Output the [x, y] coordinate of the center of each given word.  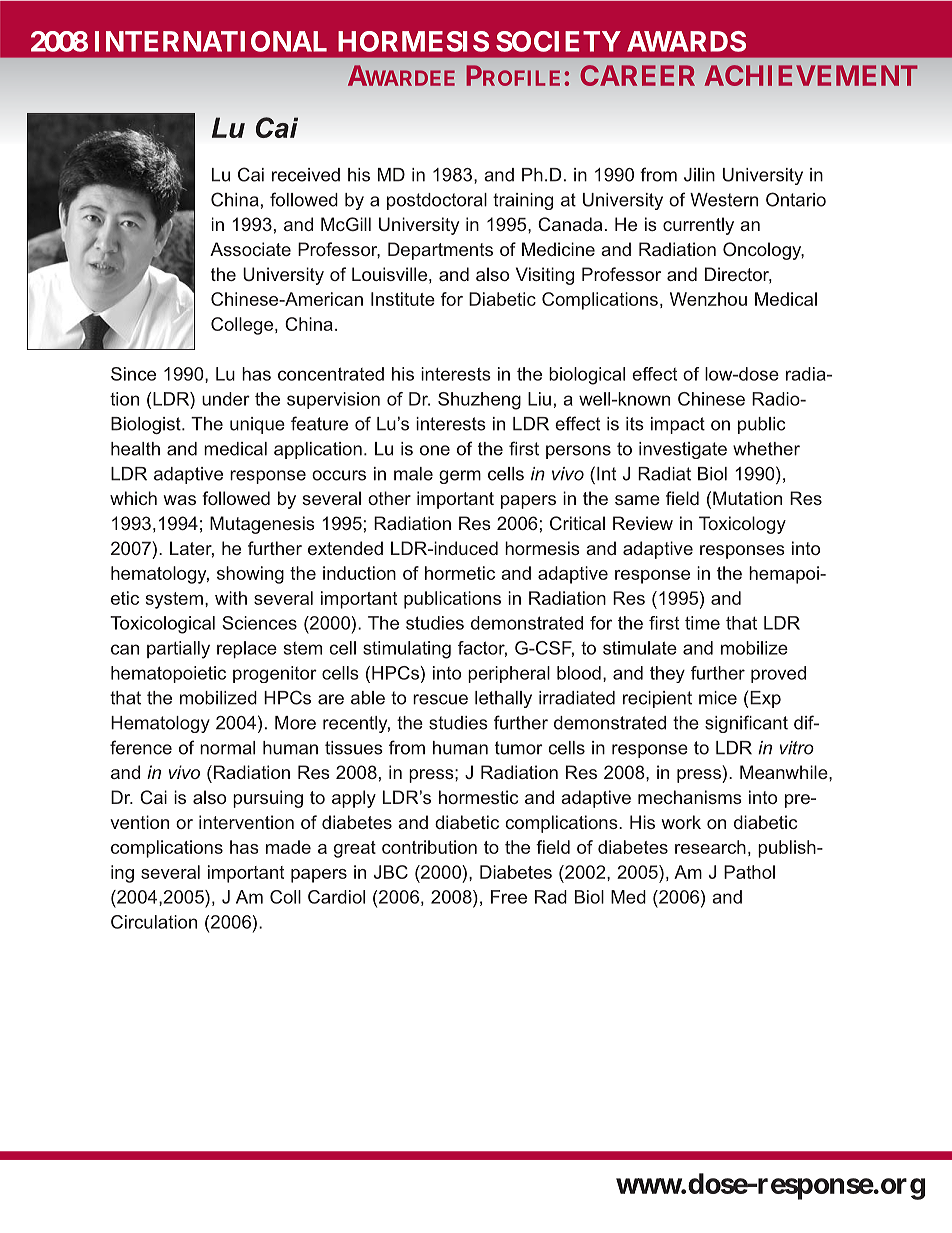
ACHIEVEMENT [811, 75]
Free [509, 897]
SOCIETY [558, 41]
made [288, 847]
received [306, 175]
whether [766, 449]
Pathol [749, 872]
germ [460, 477]
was [179, 500]
